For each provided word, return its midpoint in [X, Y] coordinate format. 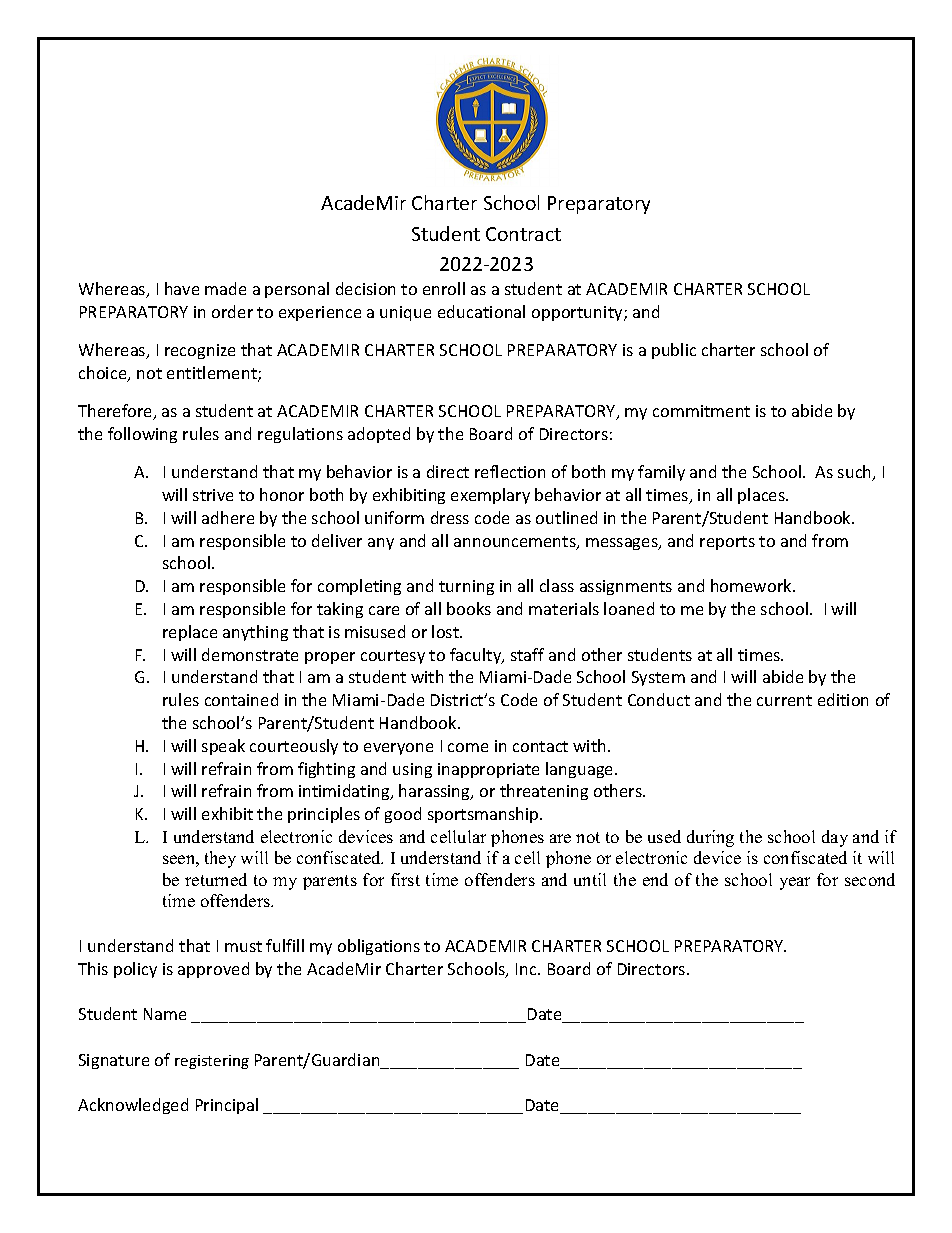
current [784, 700]
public [674, 351]
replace [190, 633]
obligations [379, 947]
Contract [523, 234]
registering [212, 1062]
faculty [477, 656]
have [182, 288]
